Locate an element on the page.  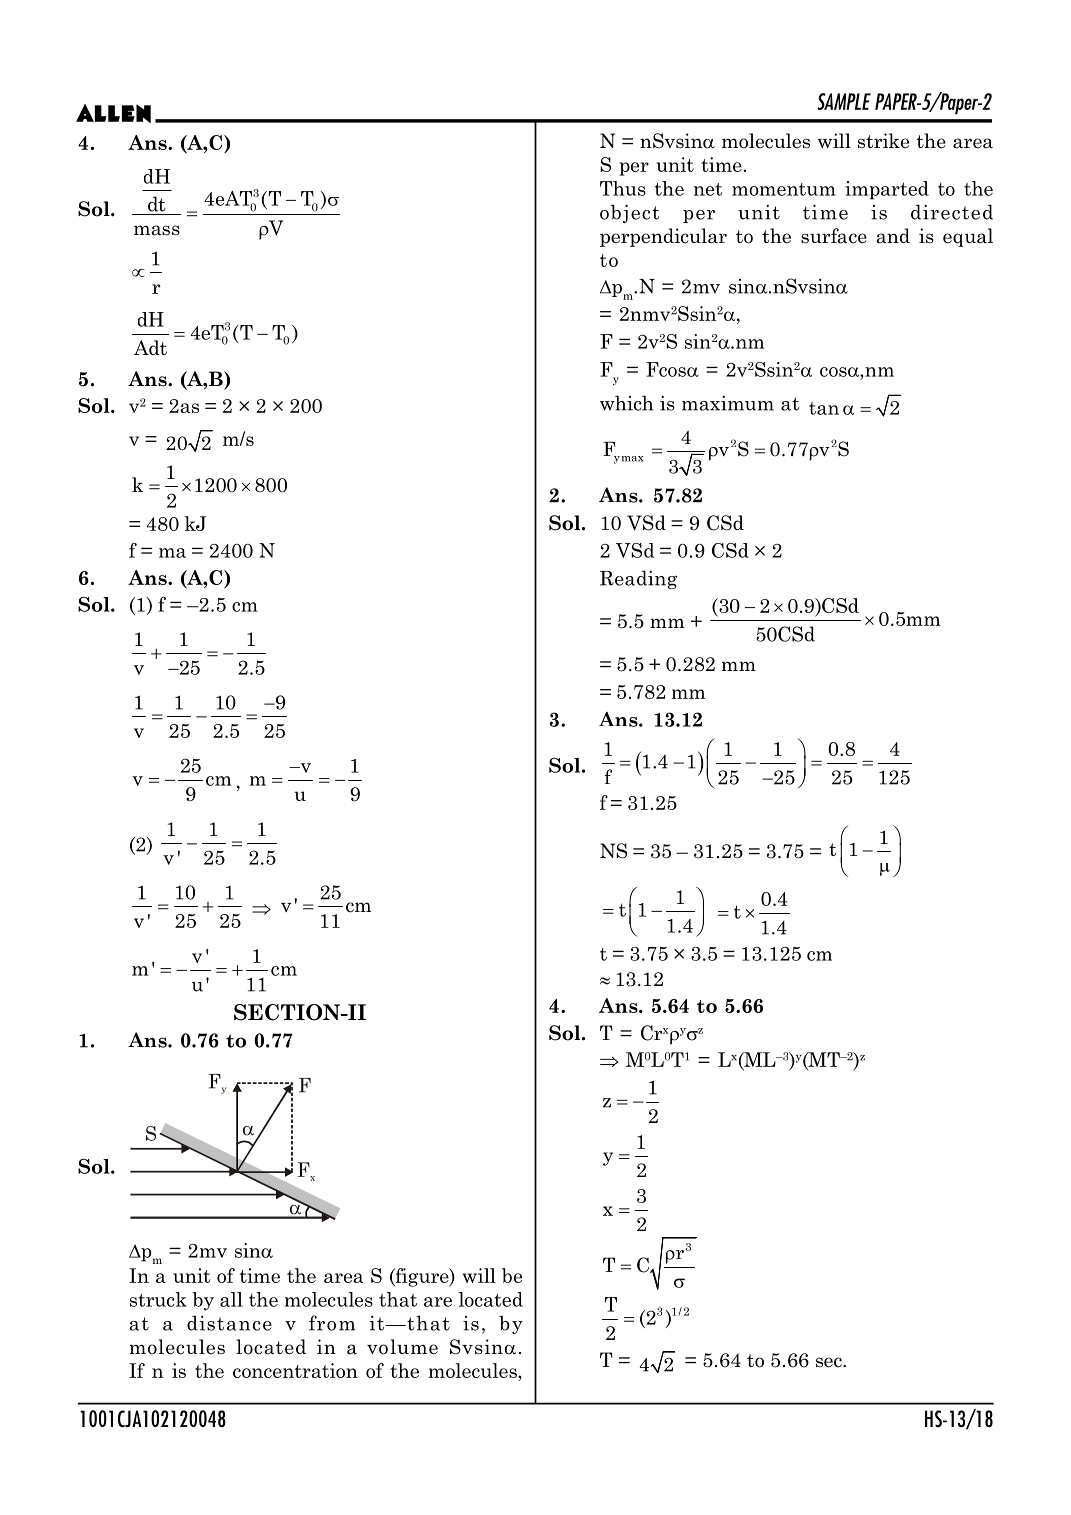
Thus is located at coordinates (623, 188).
